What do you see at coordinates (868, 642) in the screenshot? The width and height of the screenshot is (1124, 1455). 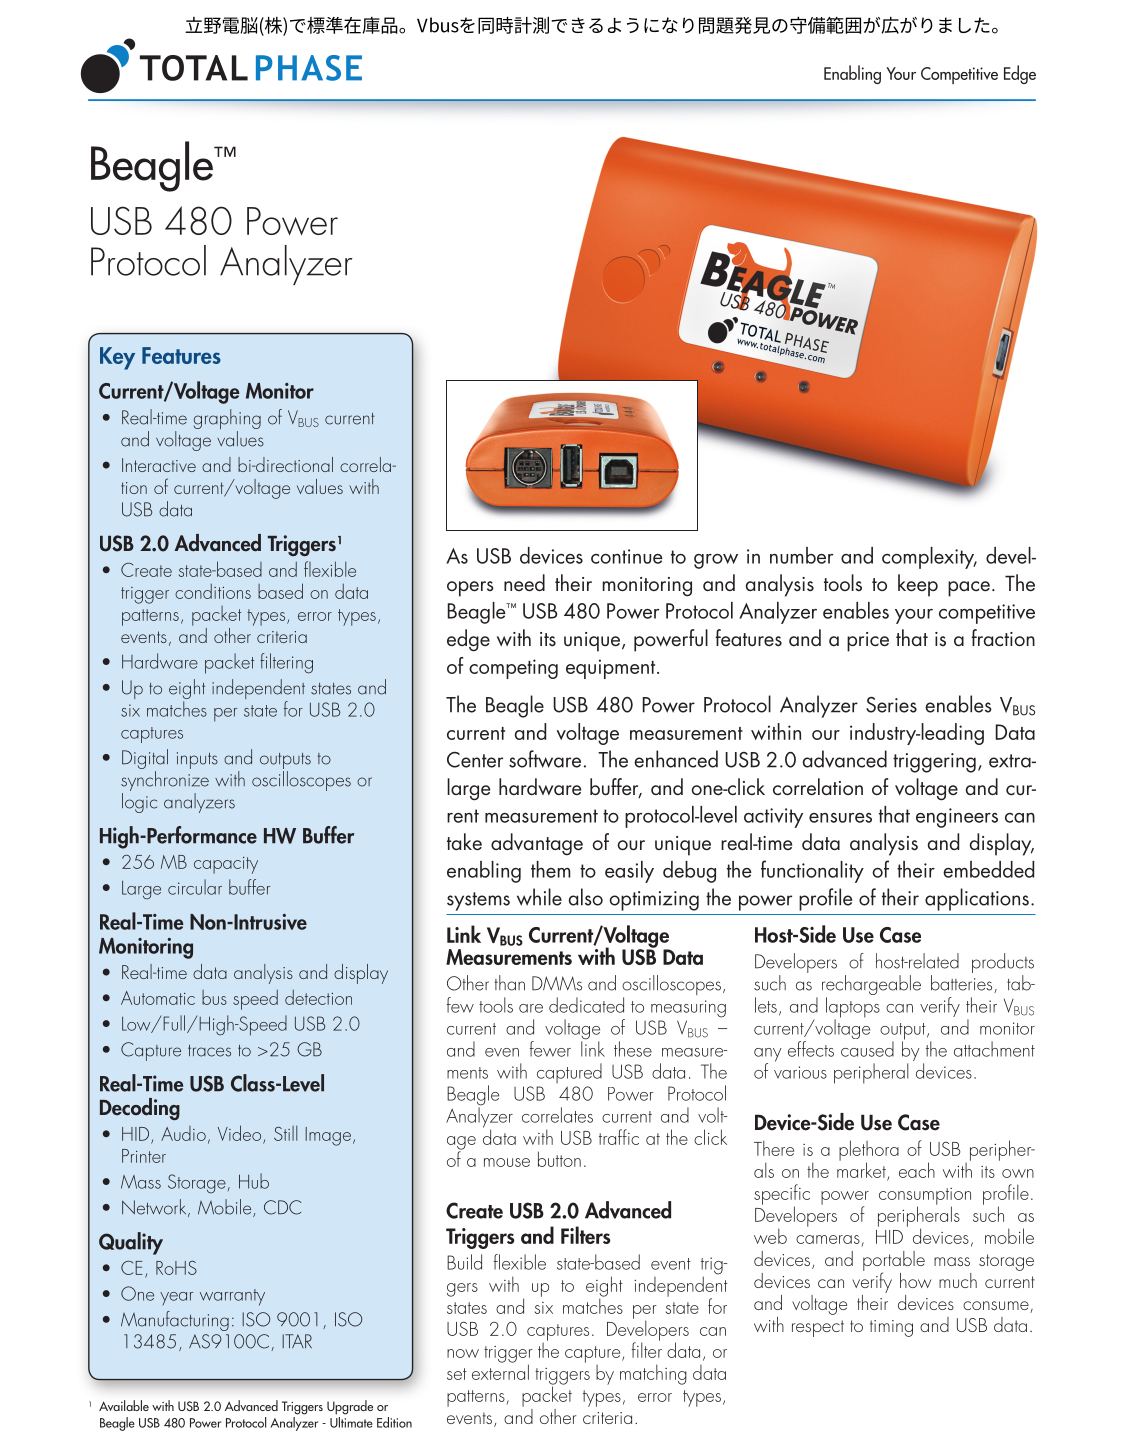 I see `price` at bounding box center [868, 642].
